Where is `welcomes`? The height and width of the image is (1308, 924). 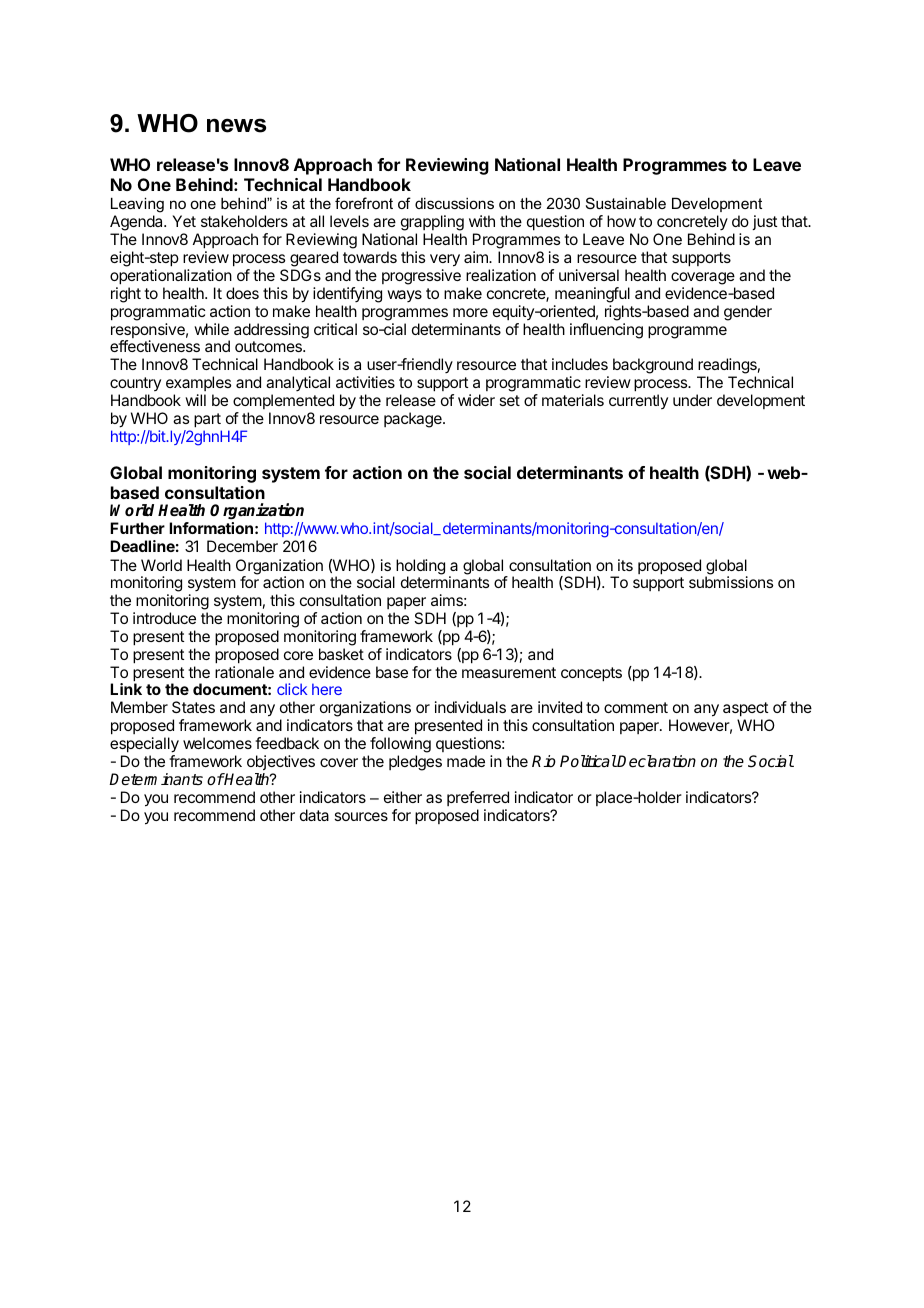 welcomes is located at coordinates (217, 743).
